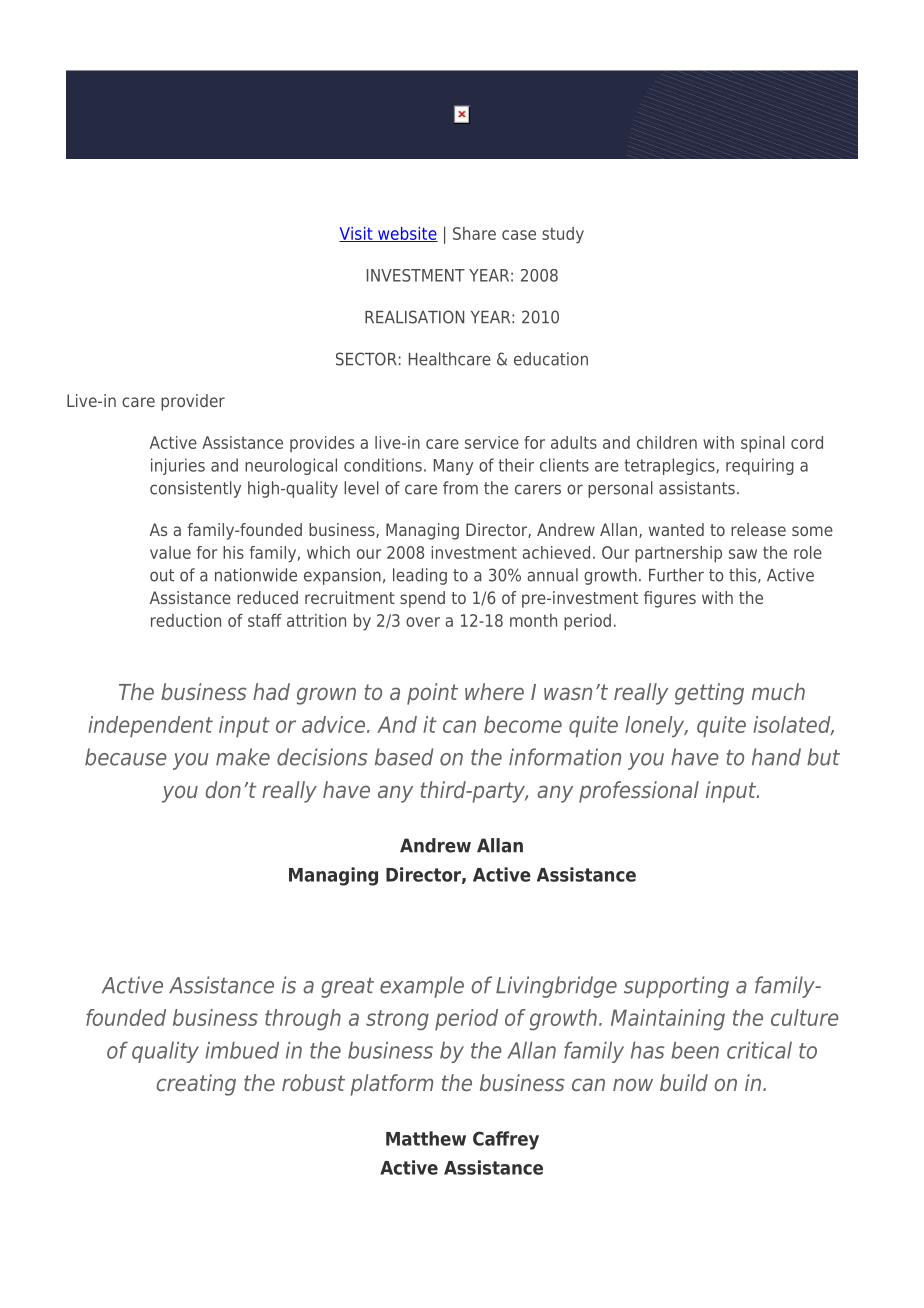 Image resolution: width=924 pixels, height=1308 pixels. I want to click on Visit, so click(357, 234).
